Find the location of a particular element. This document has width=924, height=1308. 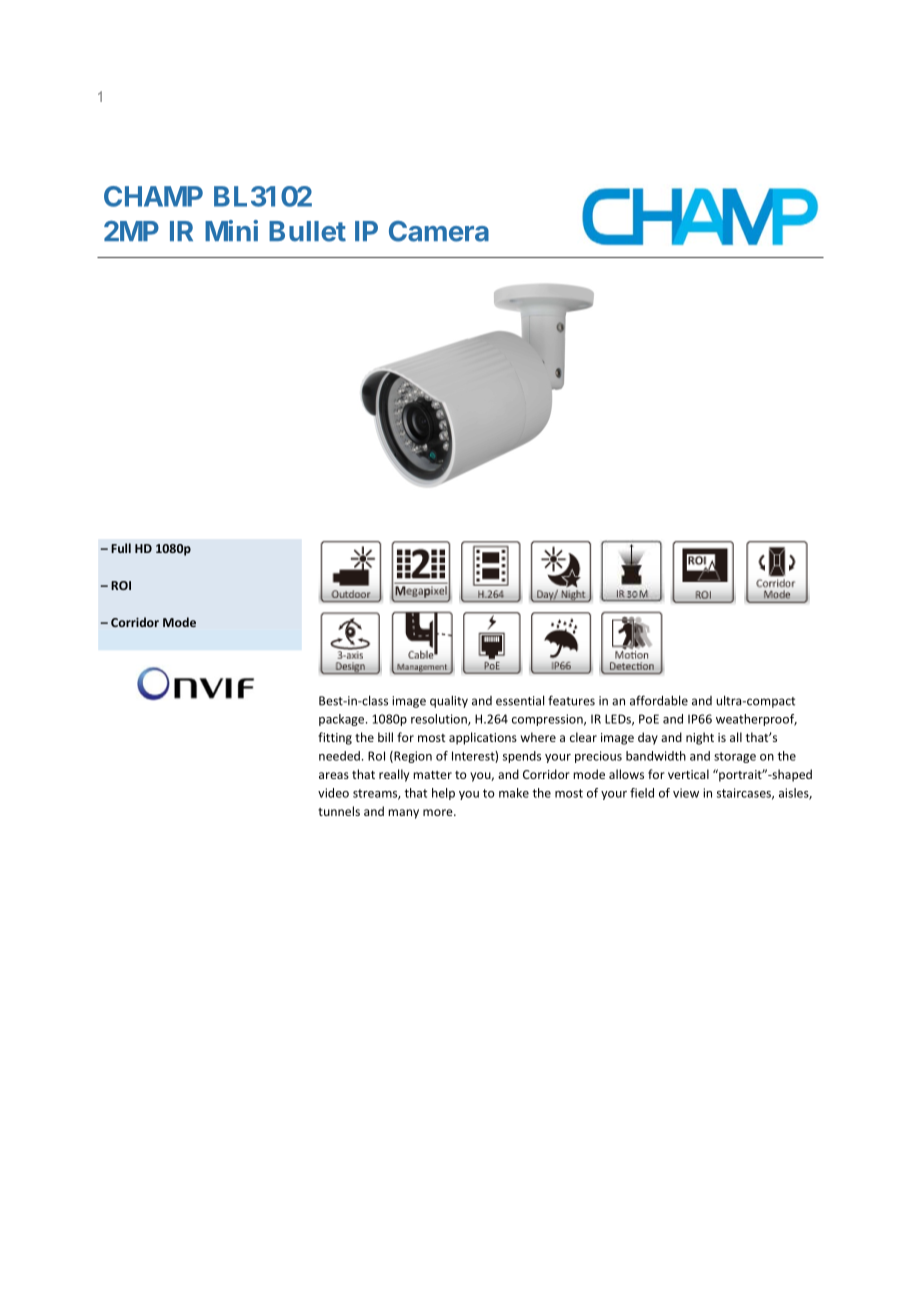

quality is located at coordinates (449, 701).
